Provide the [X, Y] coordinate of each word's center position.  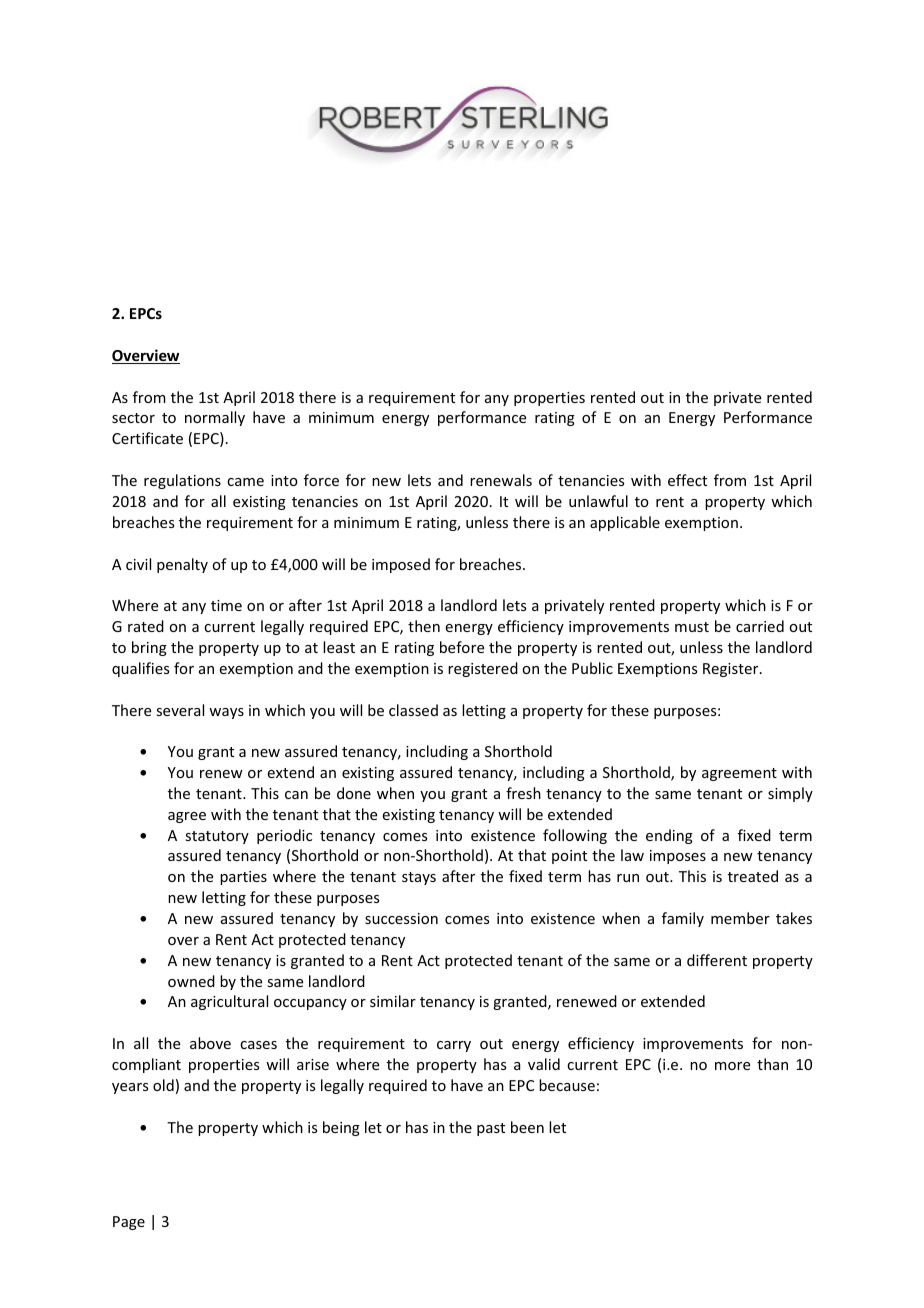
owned [191, 981]
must [692, 627]
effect [687, 480]
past [491, 1129]
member [740, 918]
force [321, 480]
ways [226, 713]
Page [129, 1223]
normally [215, 418]
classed [413, 710]
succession [401, 918]
